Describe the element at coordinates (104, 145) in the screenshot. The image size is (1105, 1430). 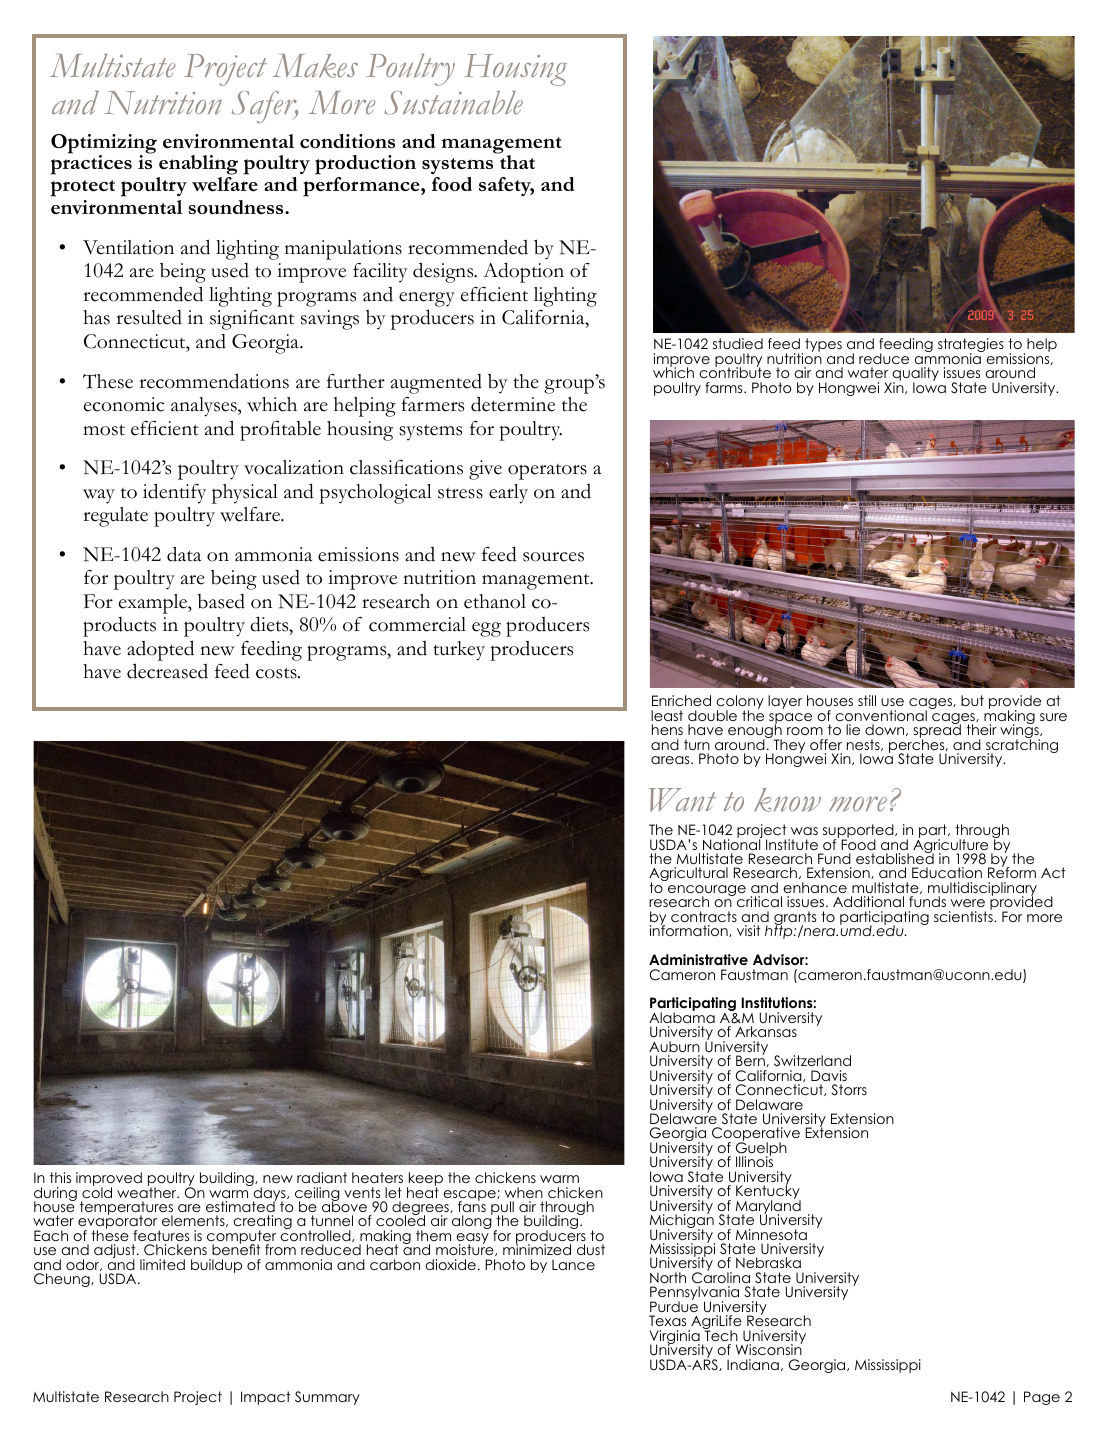
I see `Optimizing` at that location.
